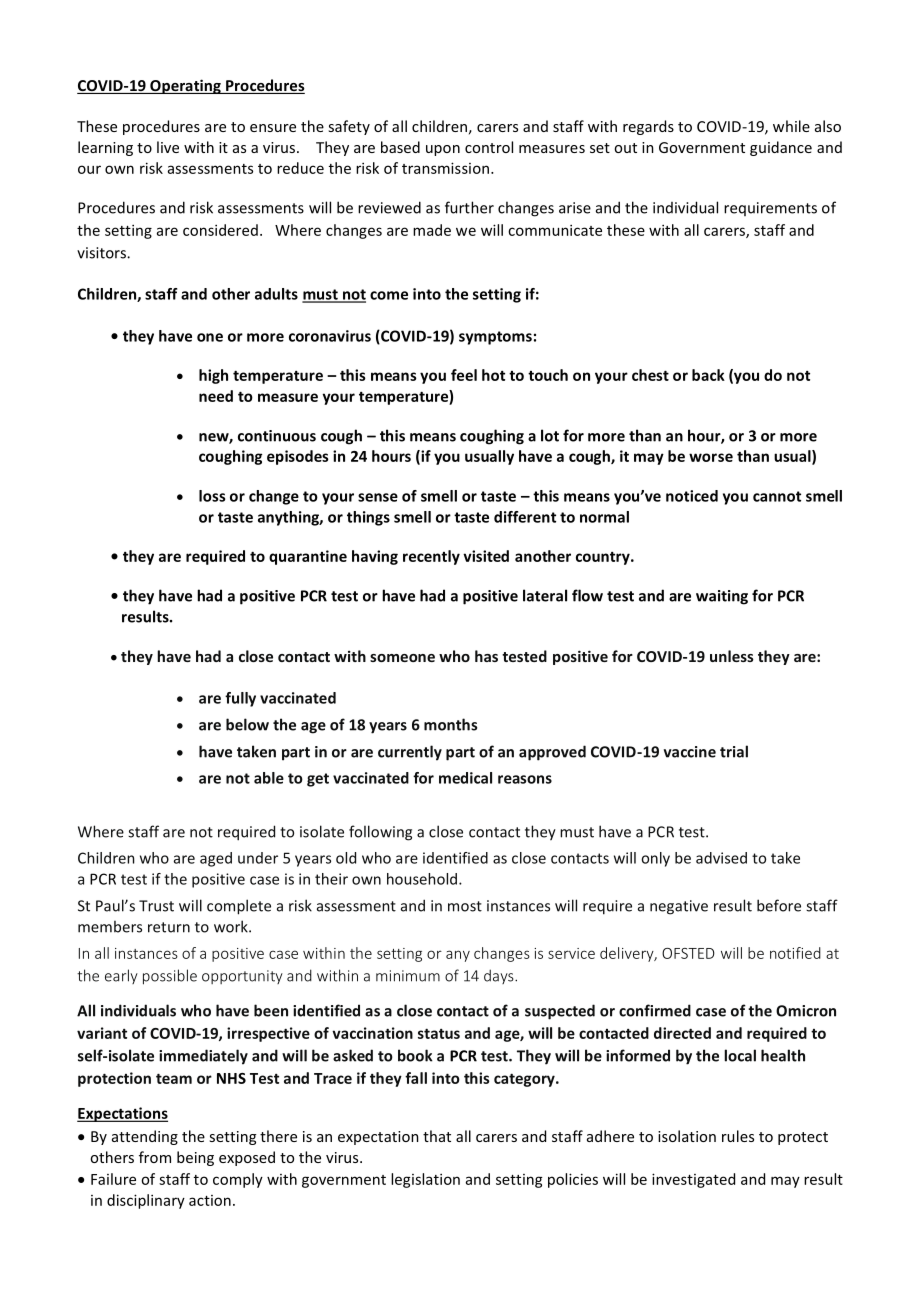 The image size is (924, 1308). What do you see at coordinates (732, 656) in the document?
I see `unless` at bounding box center [732, 656].
